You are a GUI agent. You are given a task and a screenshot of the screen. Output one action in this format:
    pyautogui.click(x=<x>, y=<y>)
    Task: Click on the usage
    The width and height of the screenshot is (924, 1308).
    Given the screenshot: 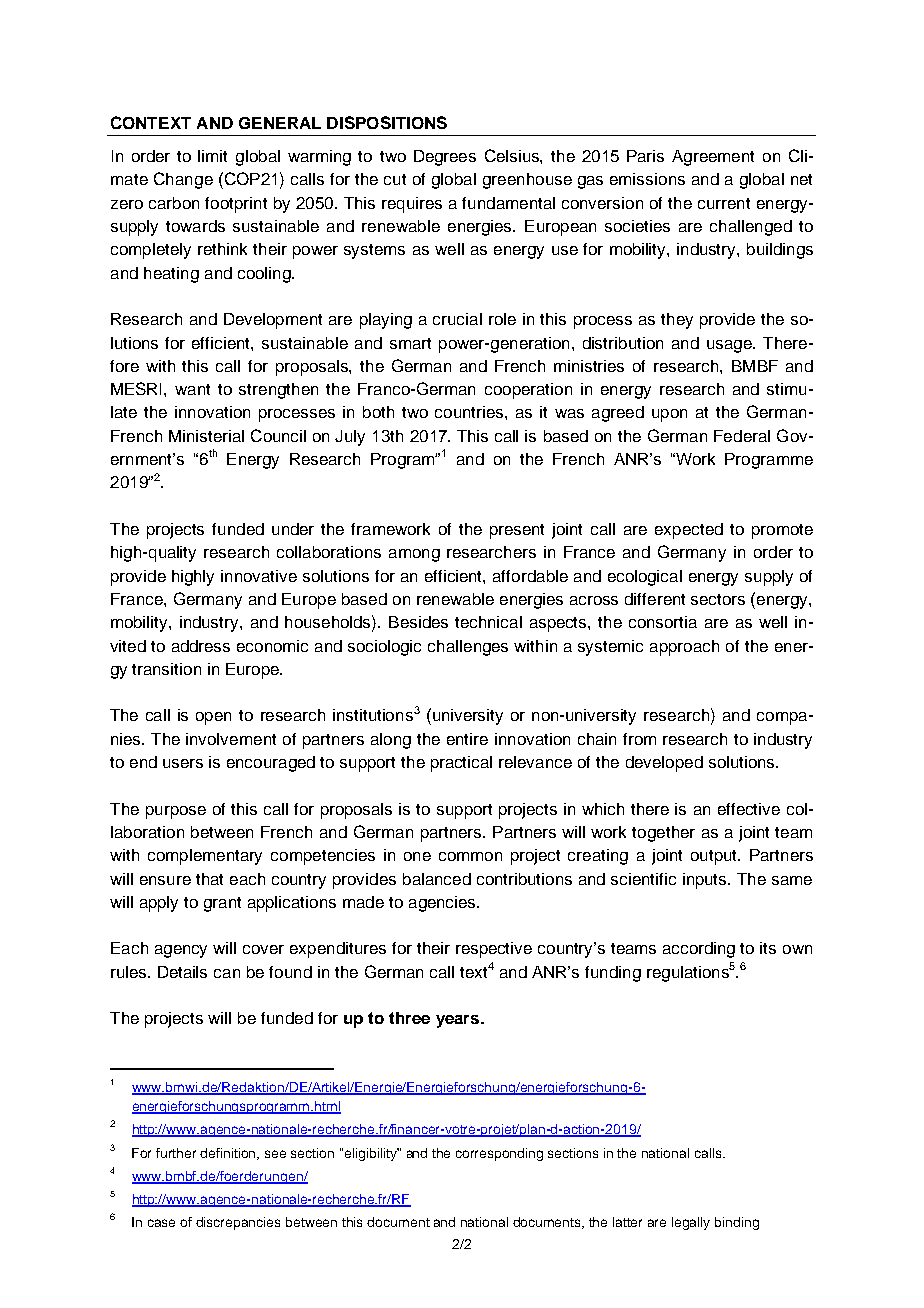 What is the action you would take?
    pyautogui.click(x=730, y=346)
